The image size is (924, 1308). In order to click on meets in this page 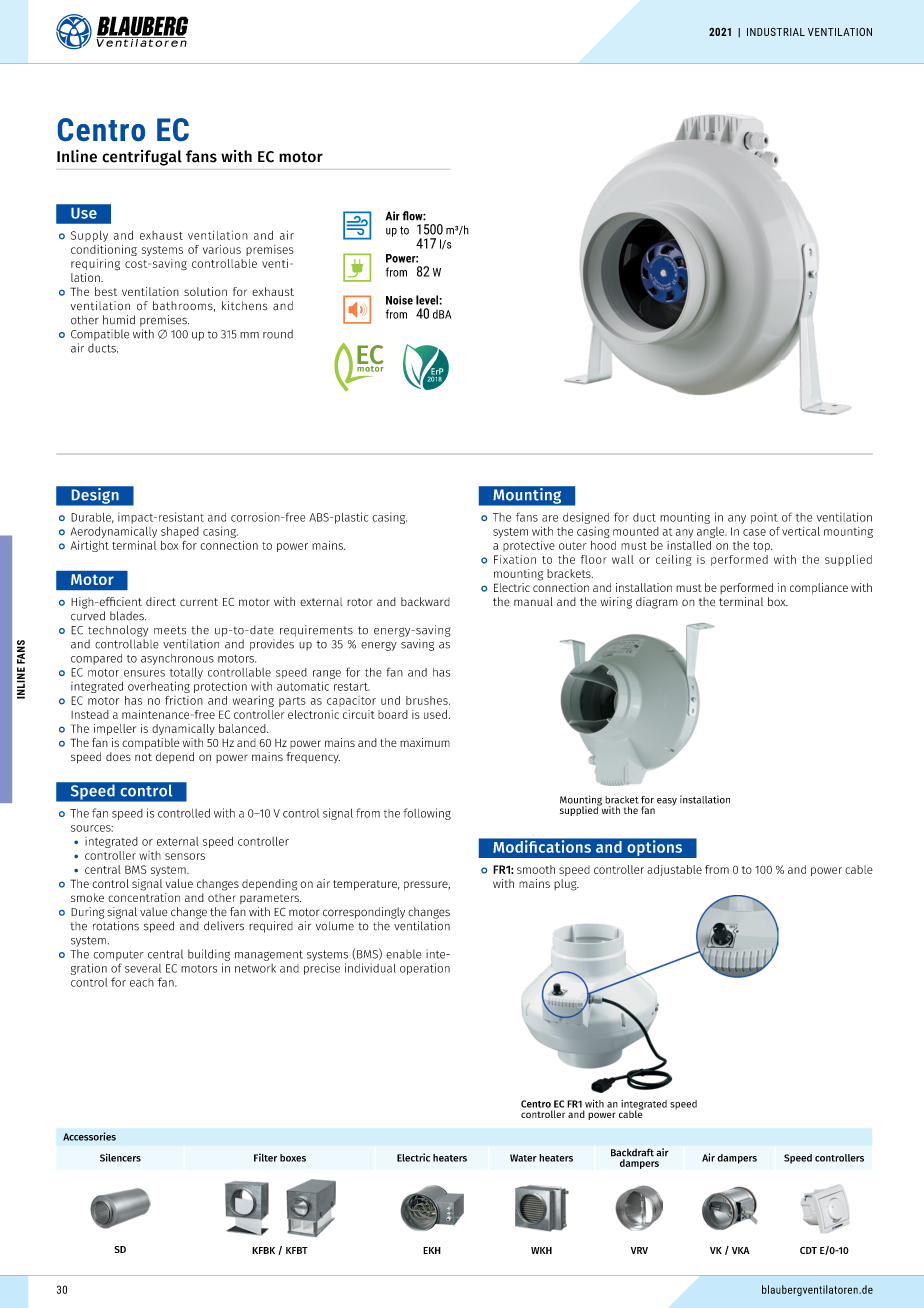, I will do `click(170, 630)`.
